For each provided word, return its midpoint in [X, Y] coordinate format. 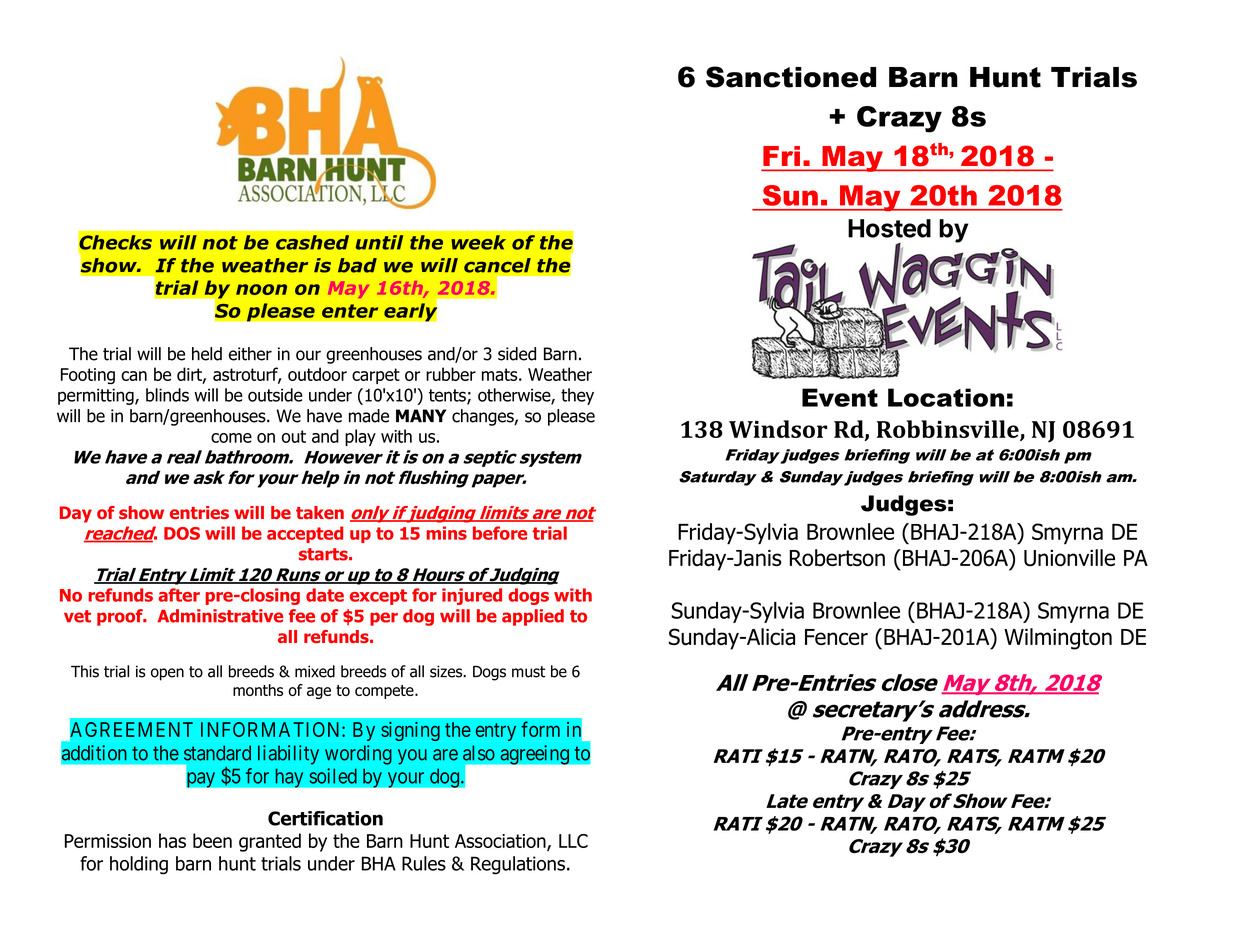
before [500, 533]
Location [946, 397]
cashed [312, 242]
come [231, 438]
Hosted [889, 228]
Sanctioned [791, 77]
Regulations [518, 865]
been [212, 840]
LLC [573, 841]
